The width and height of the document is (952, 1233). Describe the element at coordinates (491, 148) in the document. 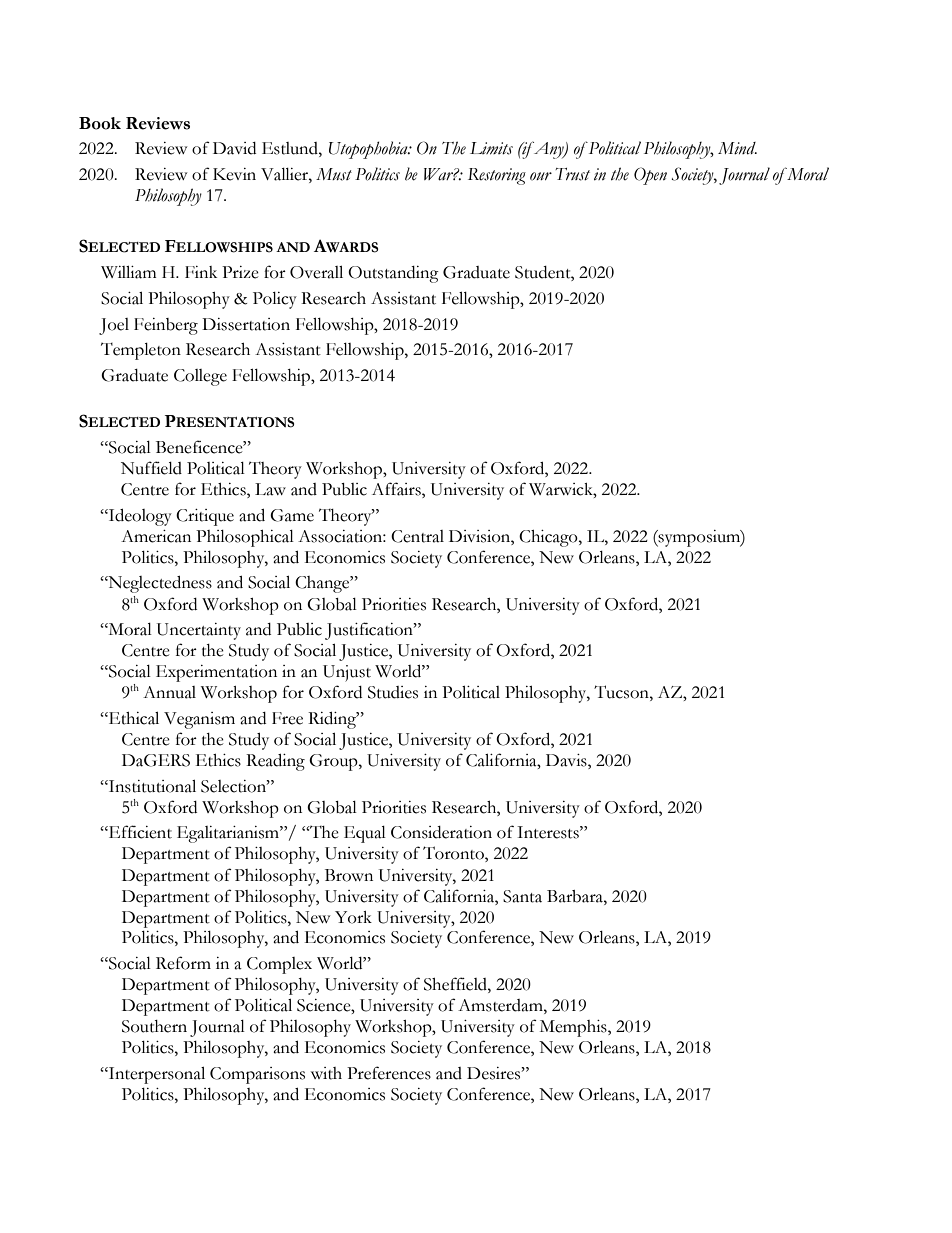

I see `Limits` at that location.
